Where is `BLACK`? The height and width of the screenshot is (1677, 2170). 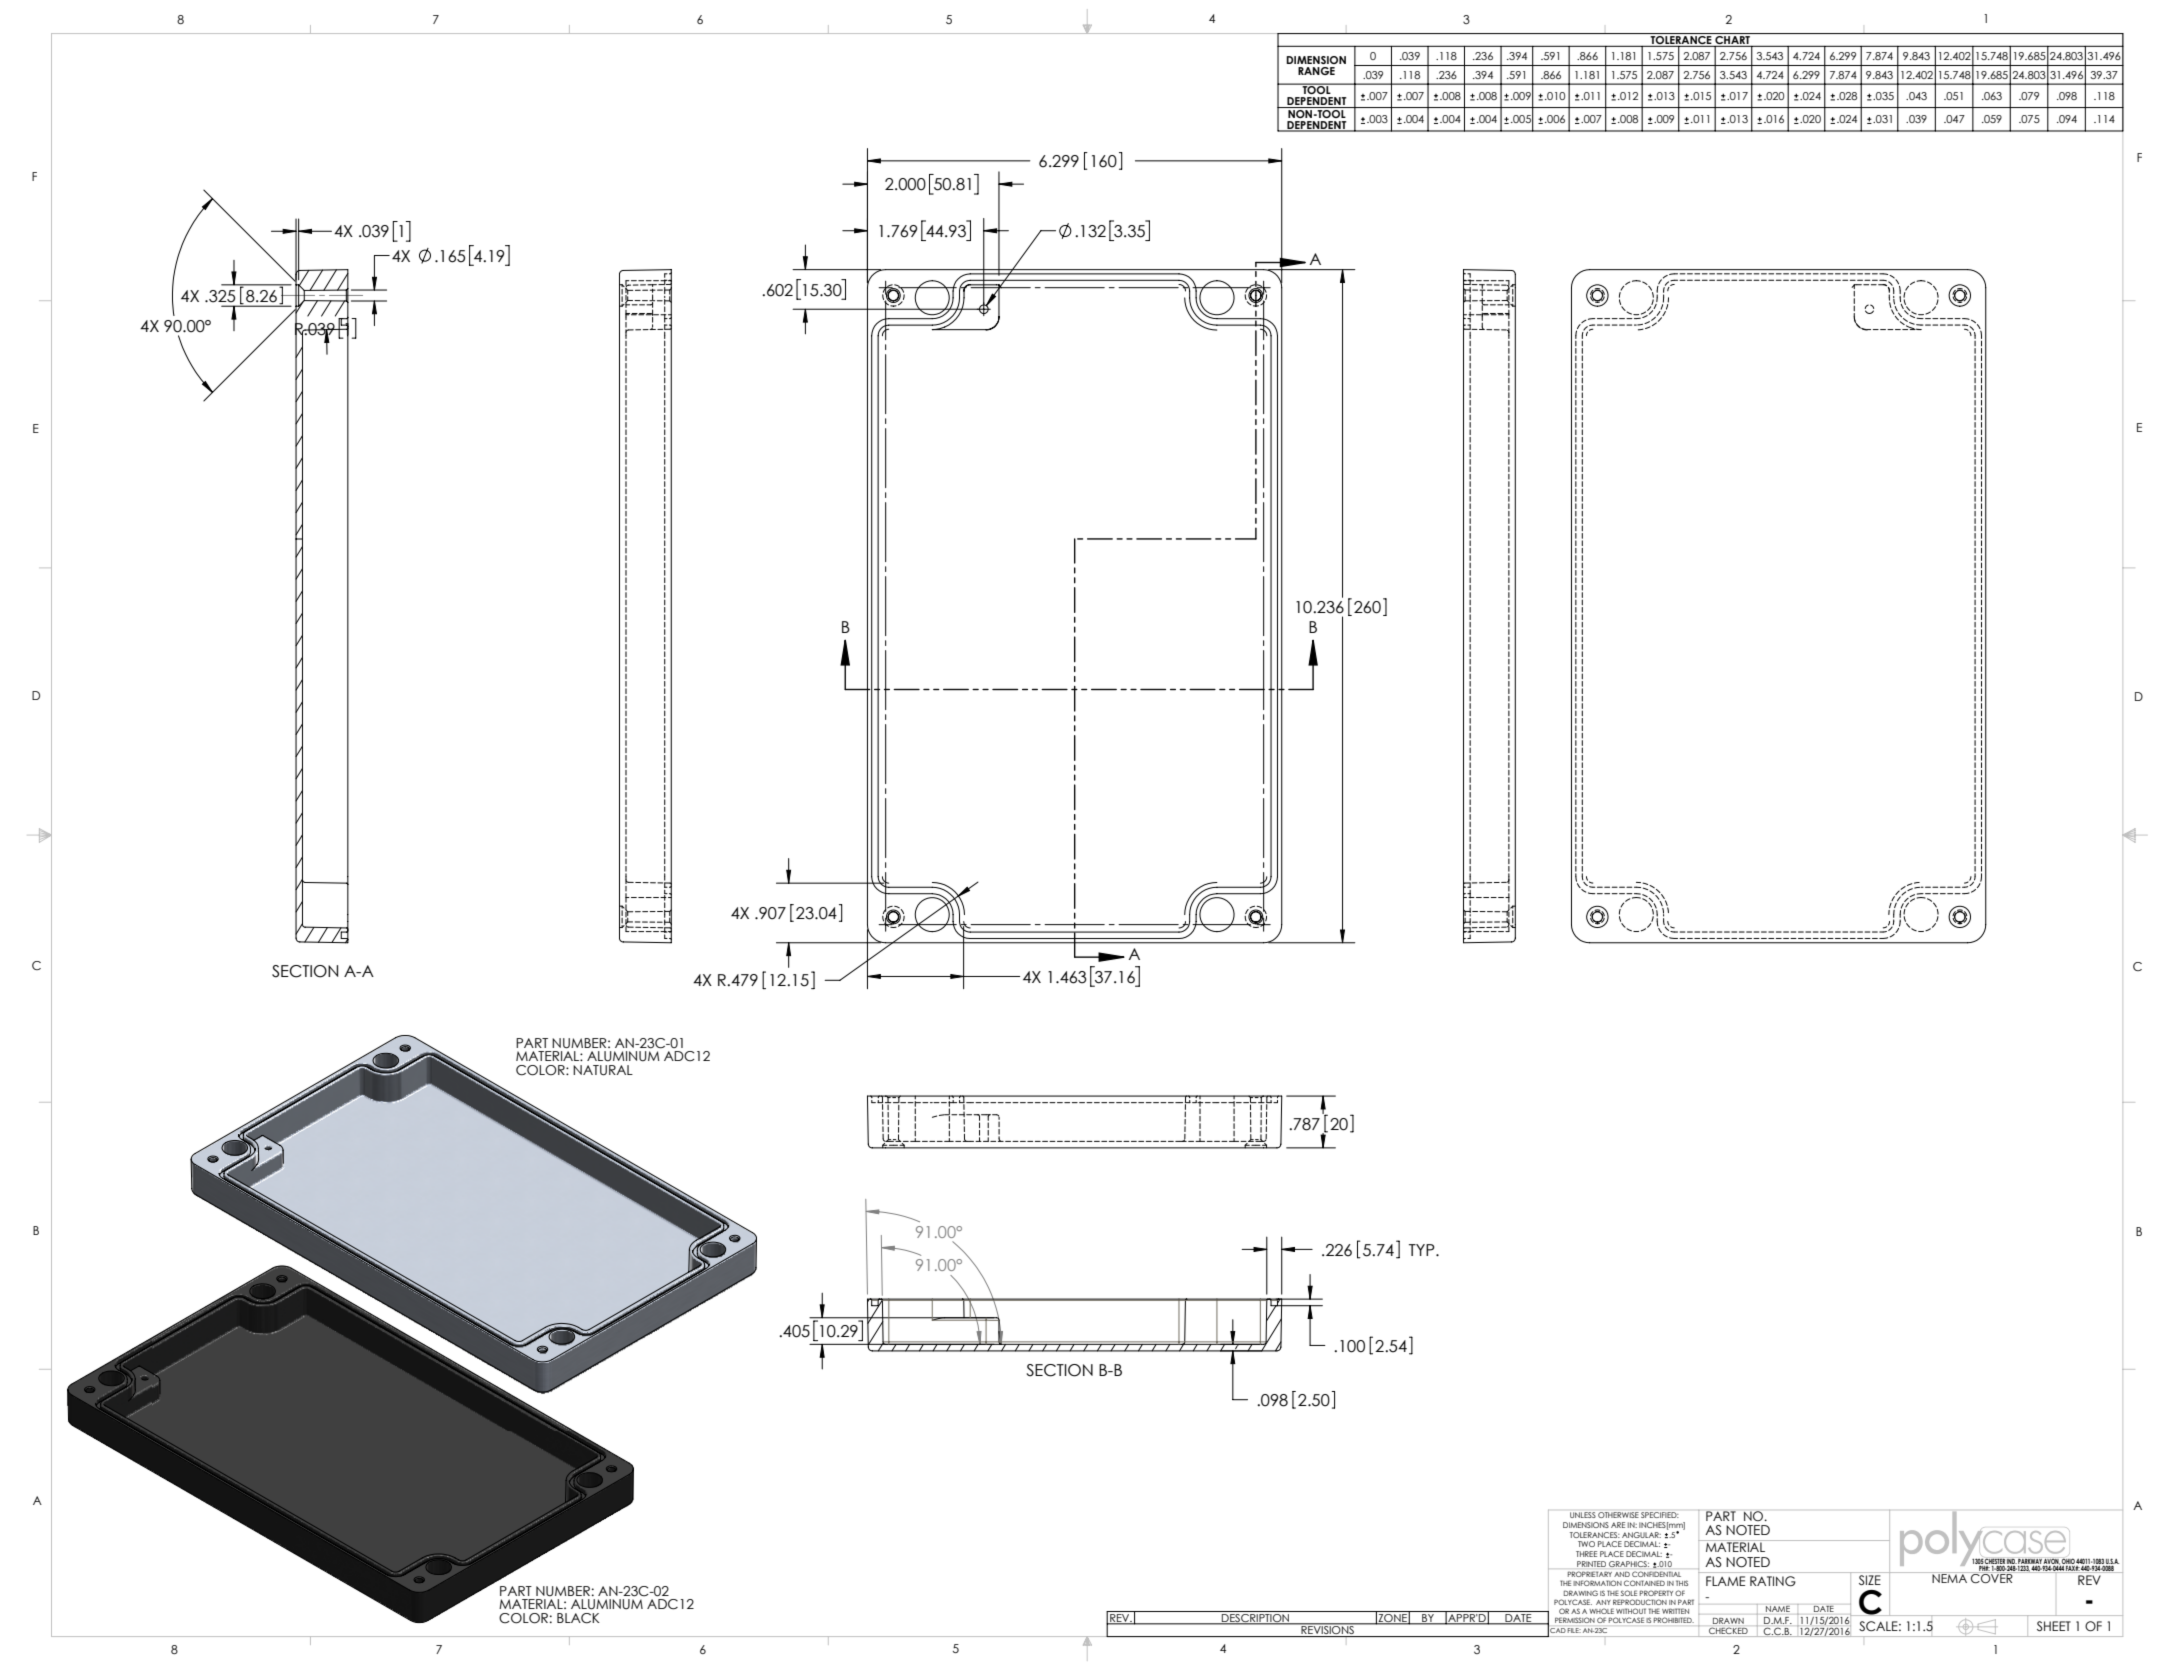 BLACK is located at coordinates (578, 1618).
